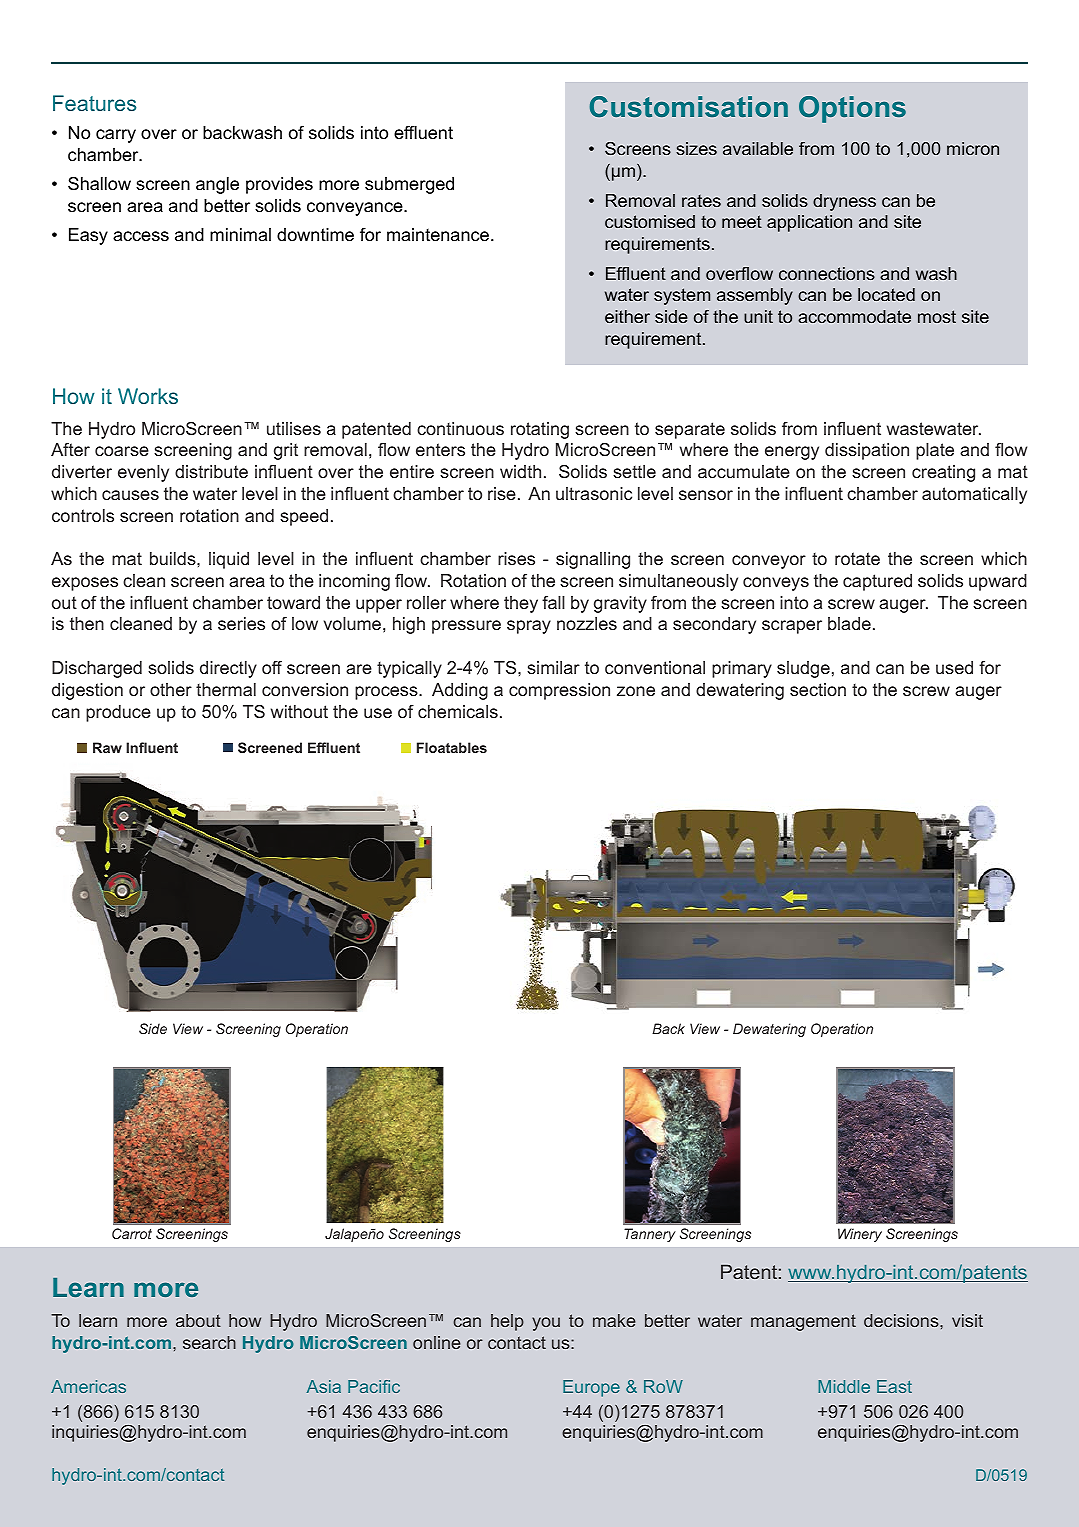 Image resolution: width=1079 pixels, height=1527 pixels. I want to click on search, so click(209, 1342).
